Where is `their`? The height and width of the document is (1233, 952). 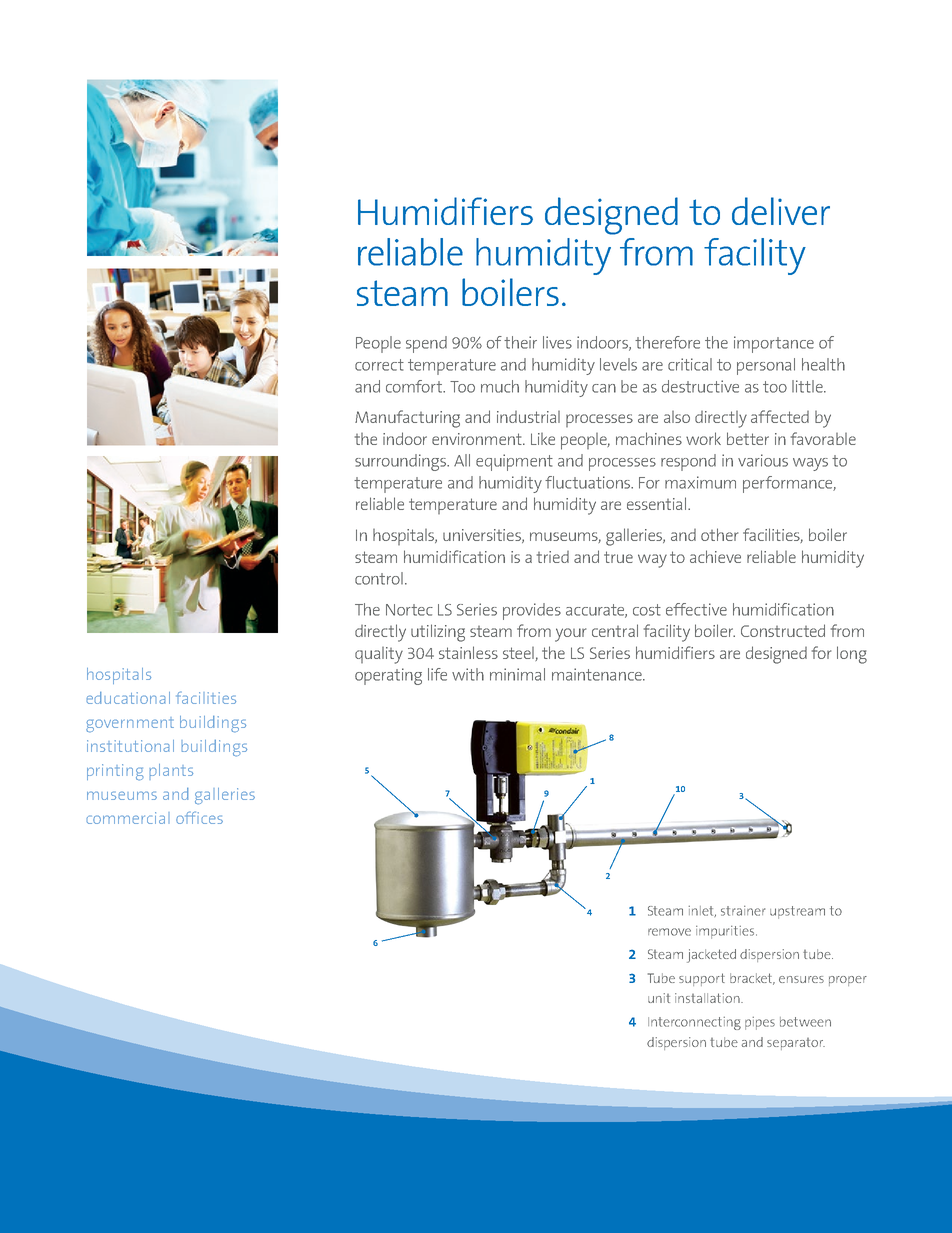 their is located at coordinates (520, 342).
